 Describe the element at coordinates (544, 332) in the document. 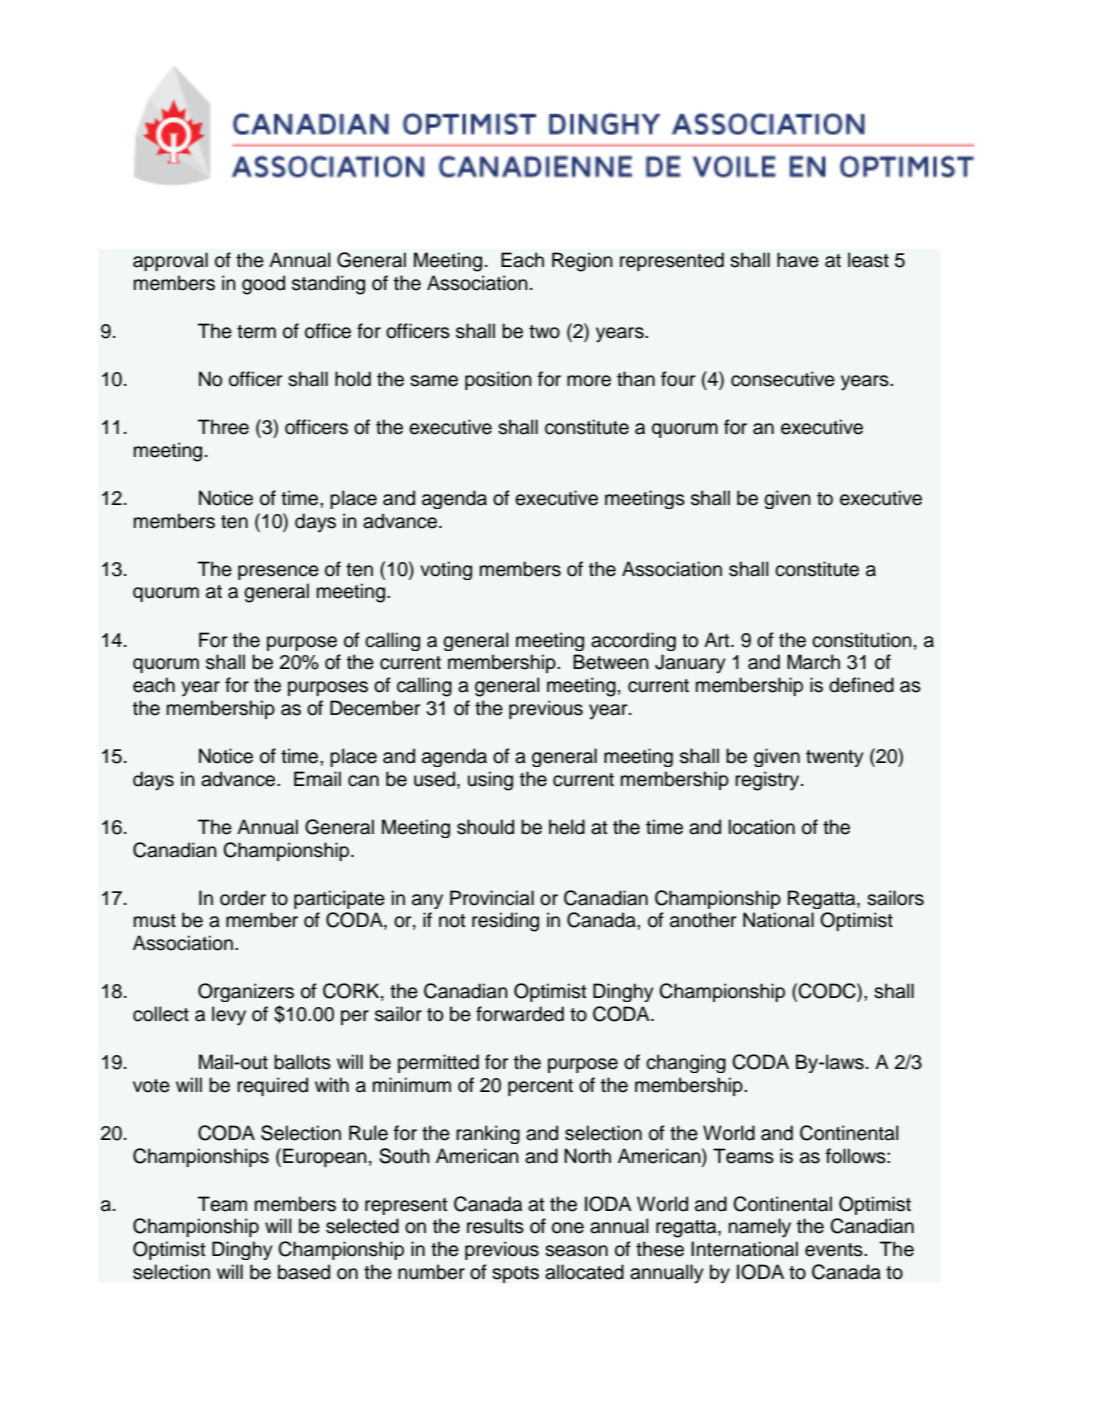

I see `two` at that location.
